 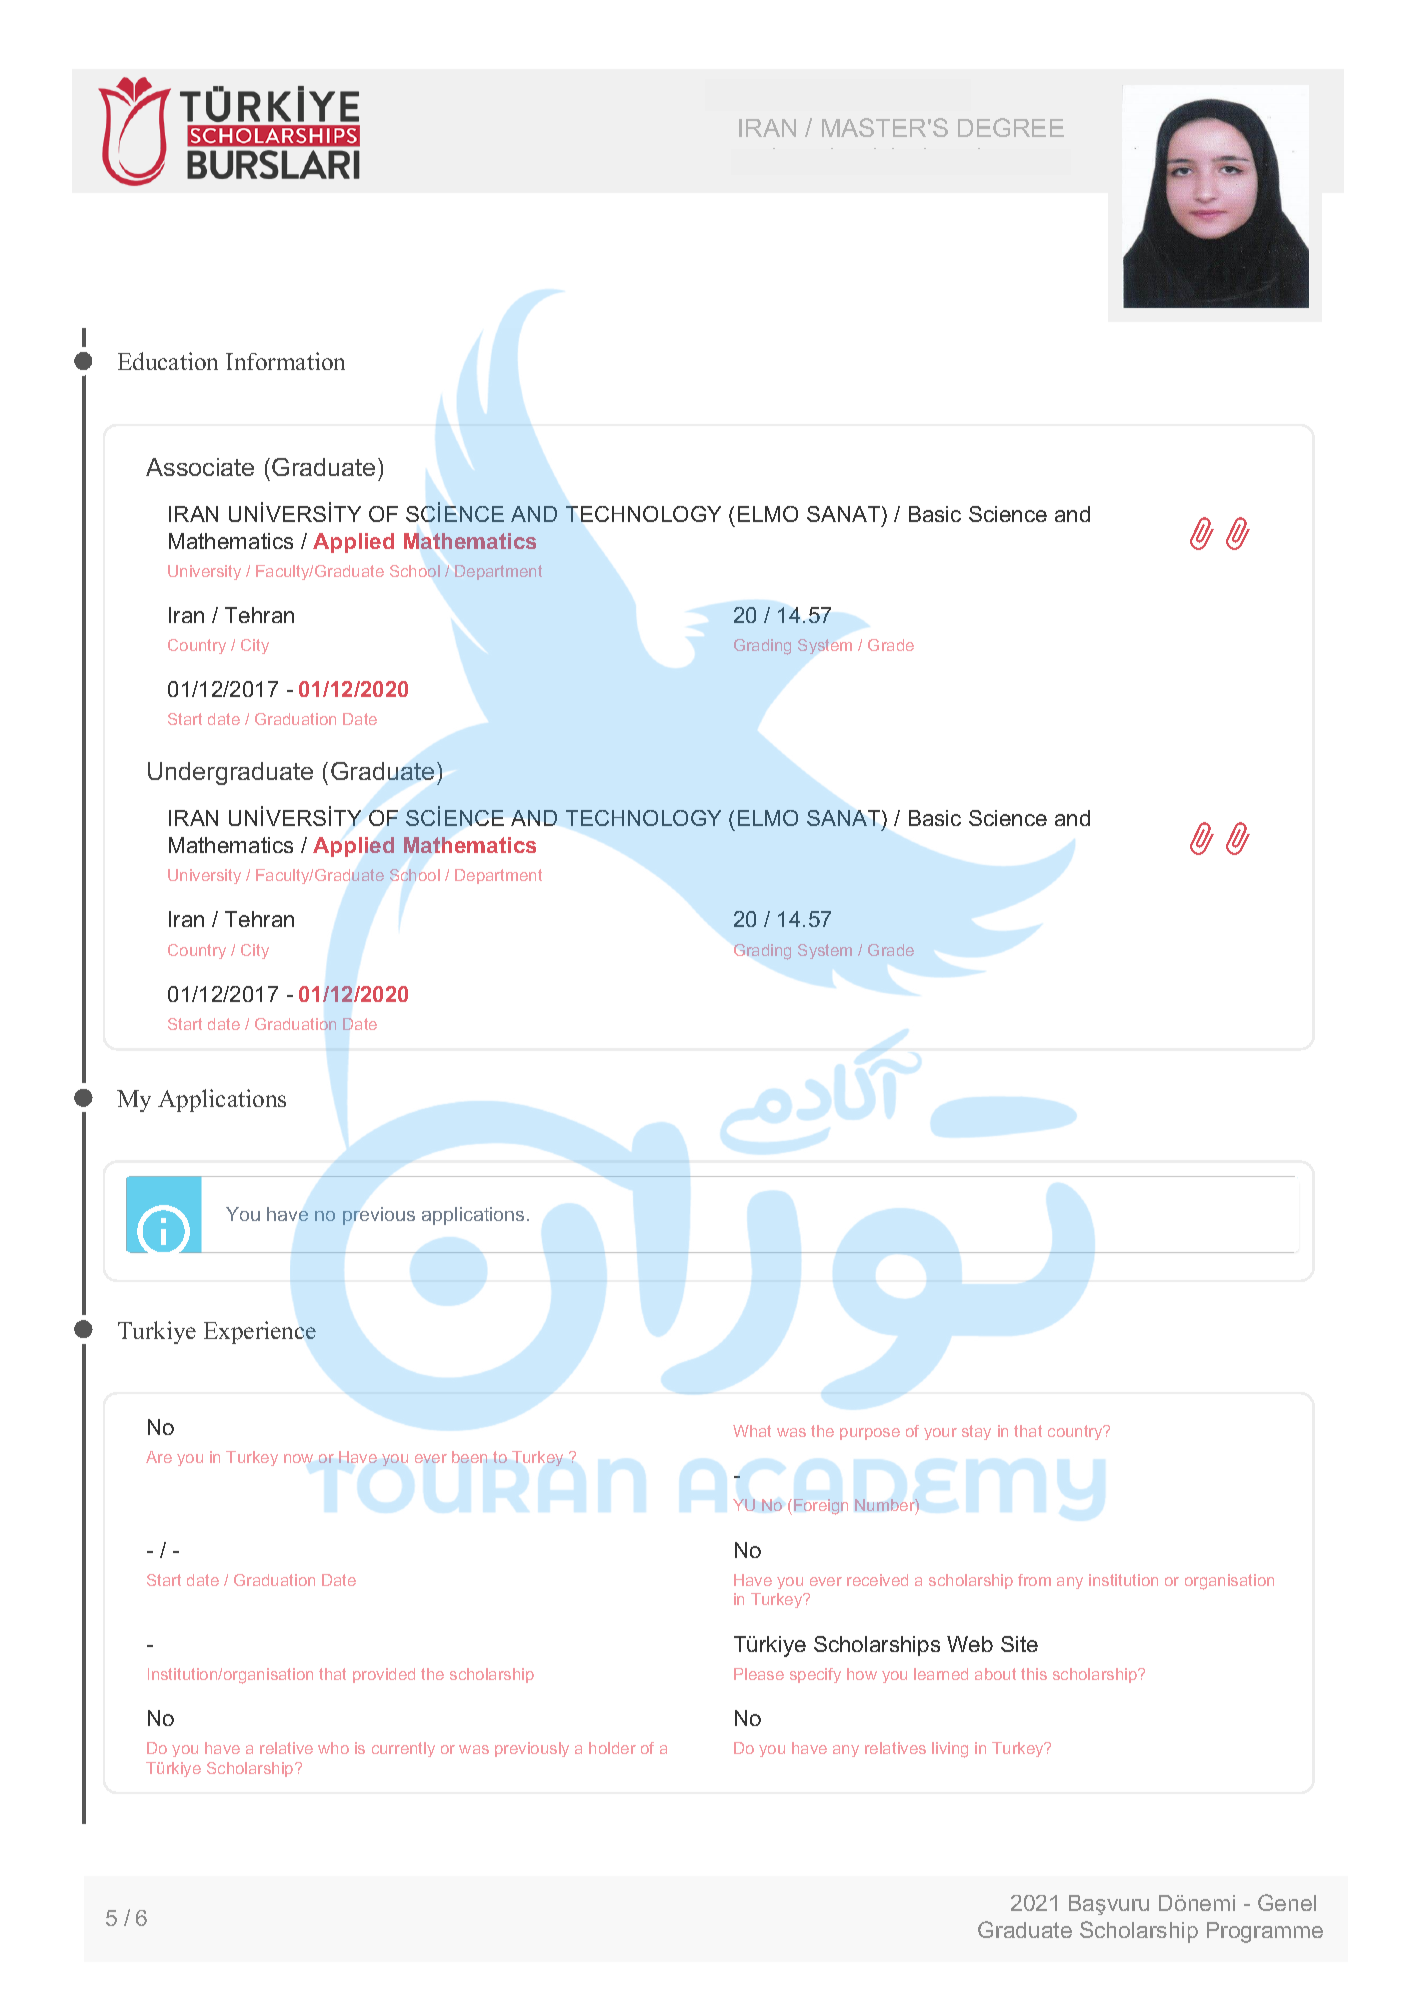 What do you see at coordinates (870, 1434) in the document?
I see `purpose` at bounding box center [870, 1434].
